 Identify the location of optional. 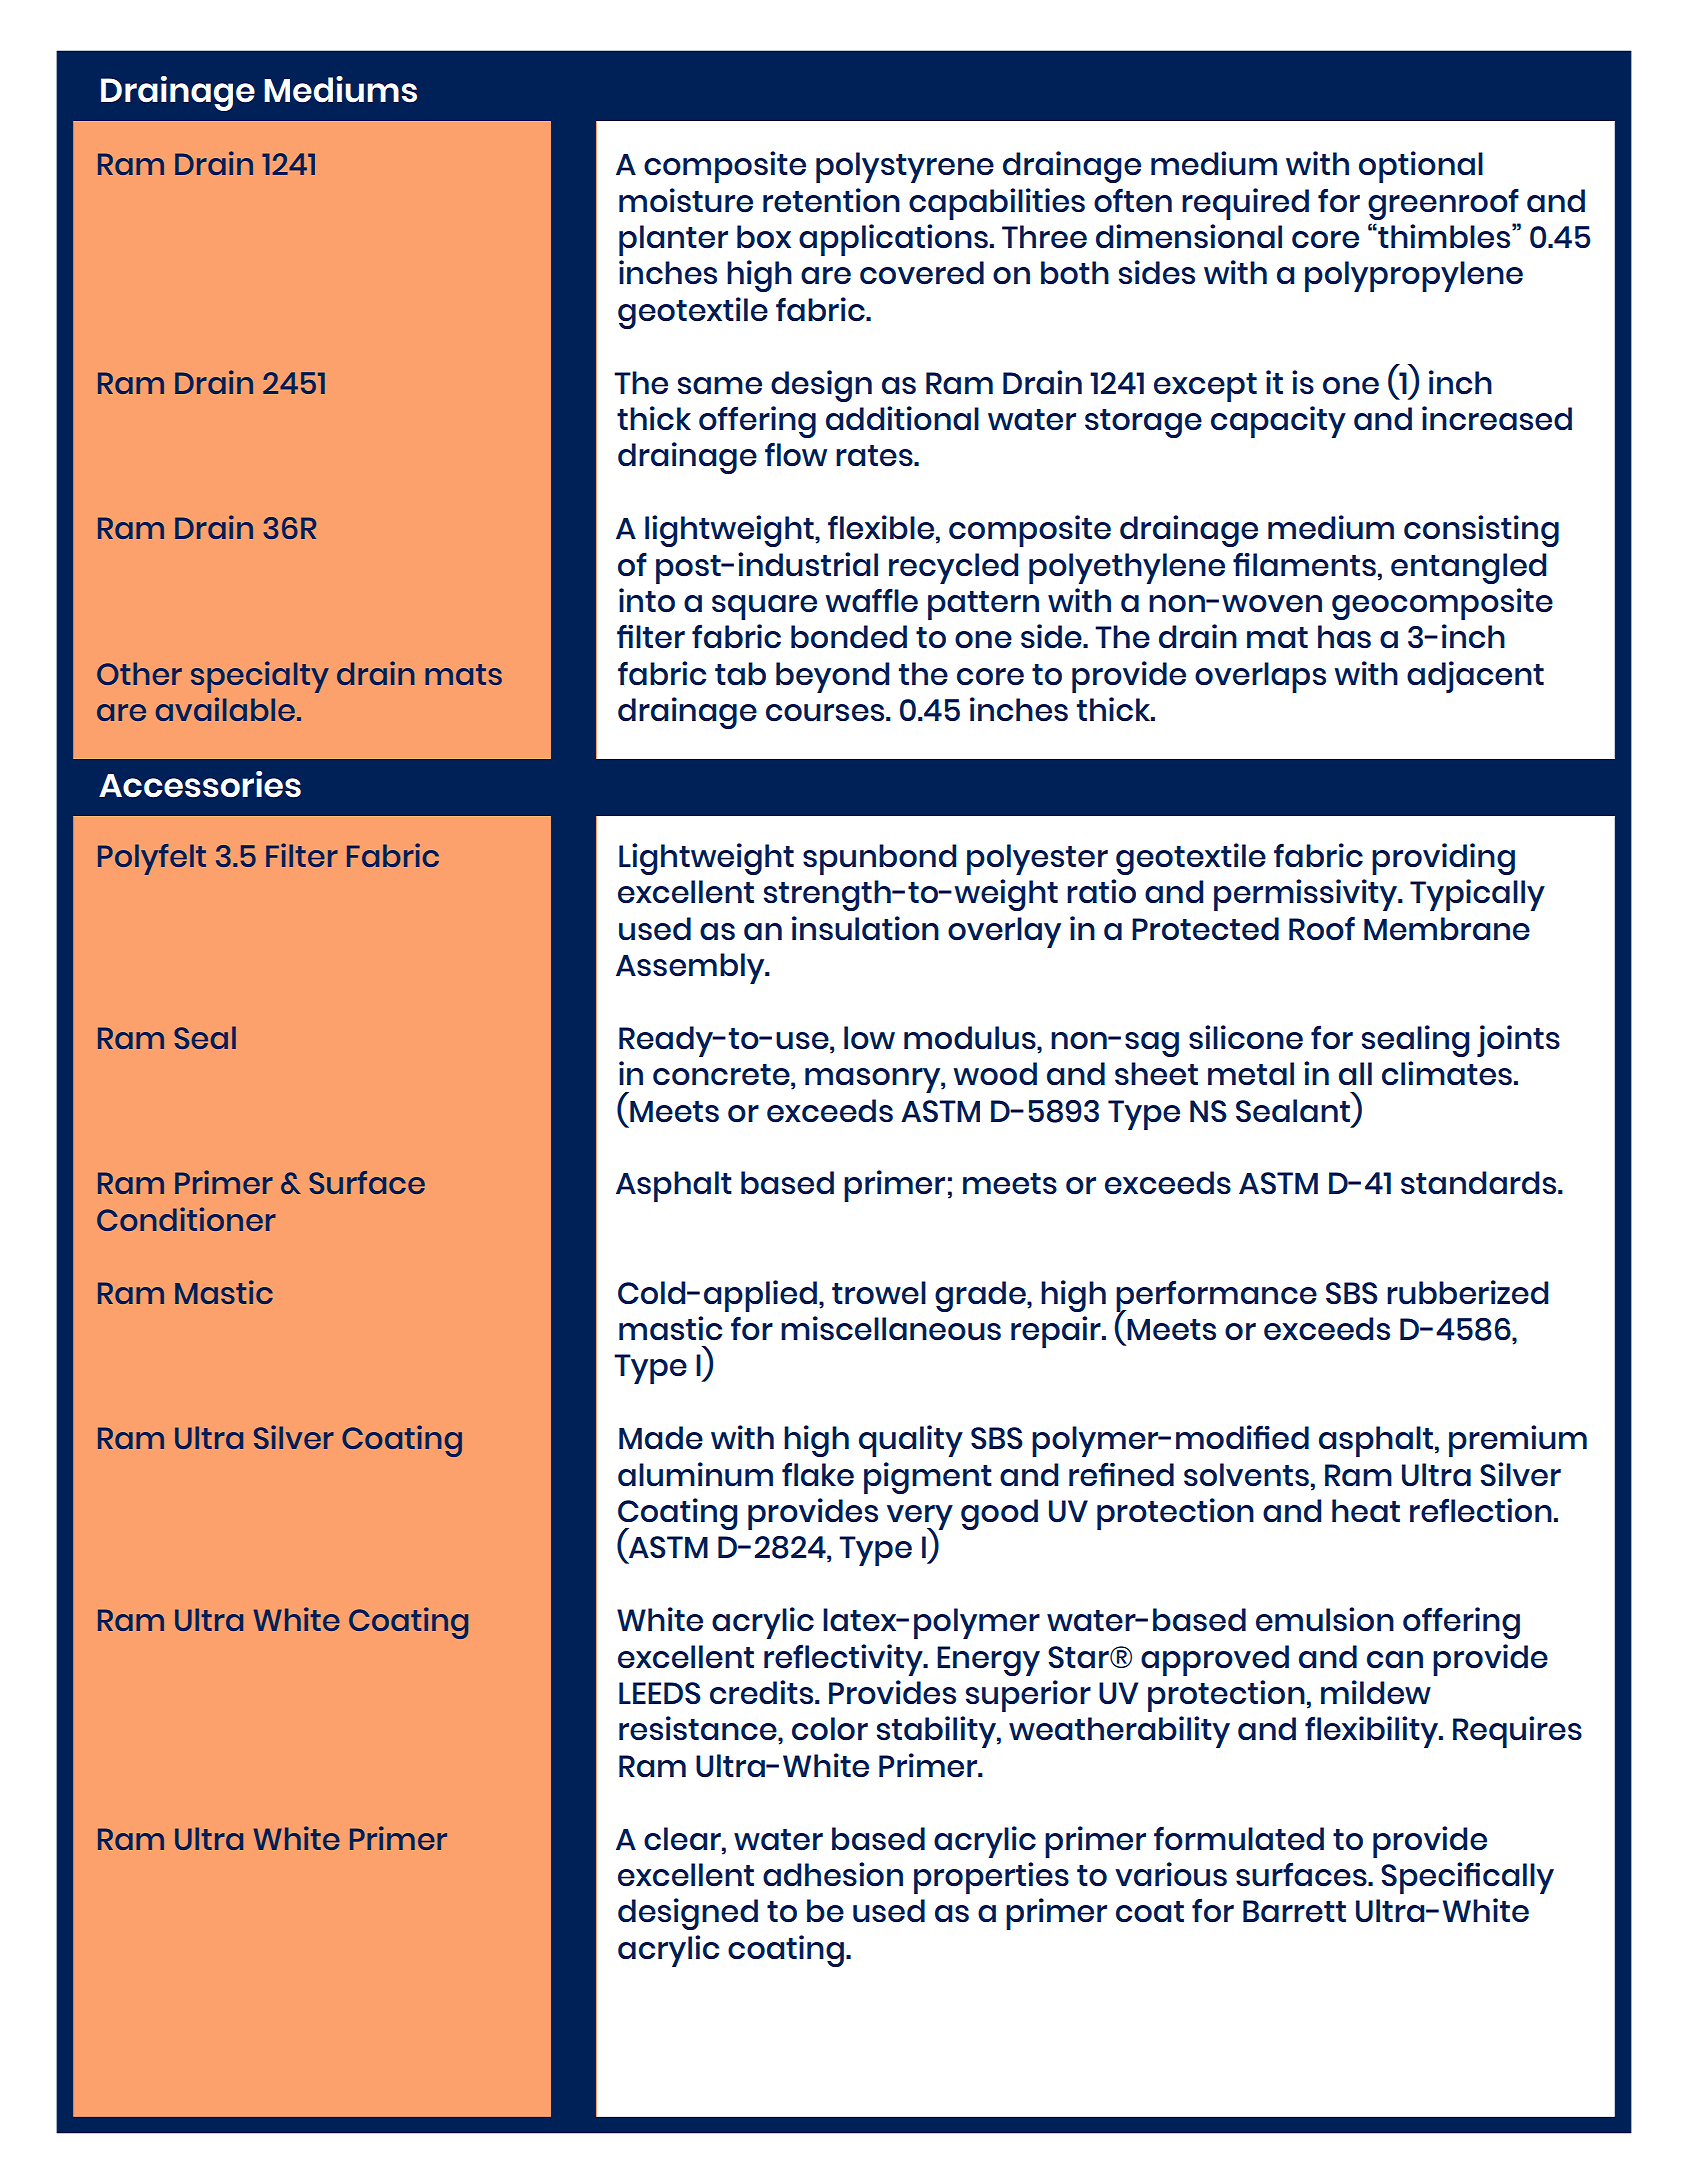
(1421, 167).
